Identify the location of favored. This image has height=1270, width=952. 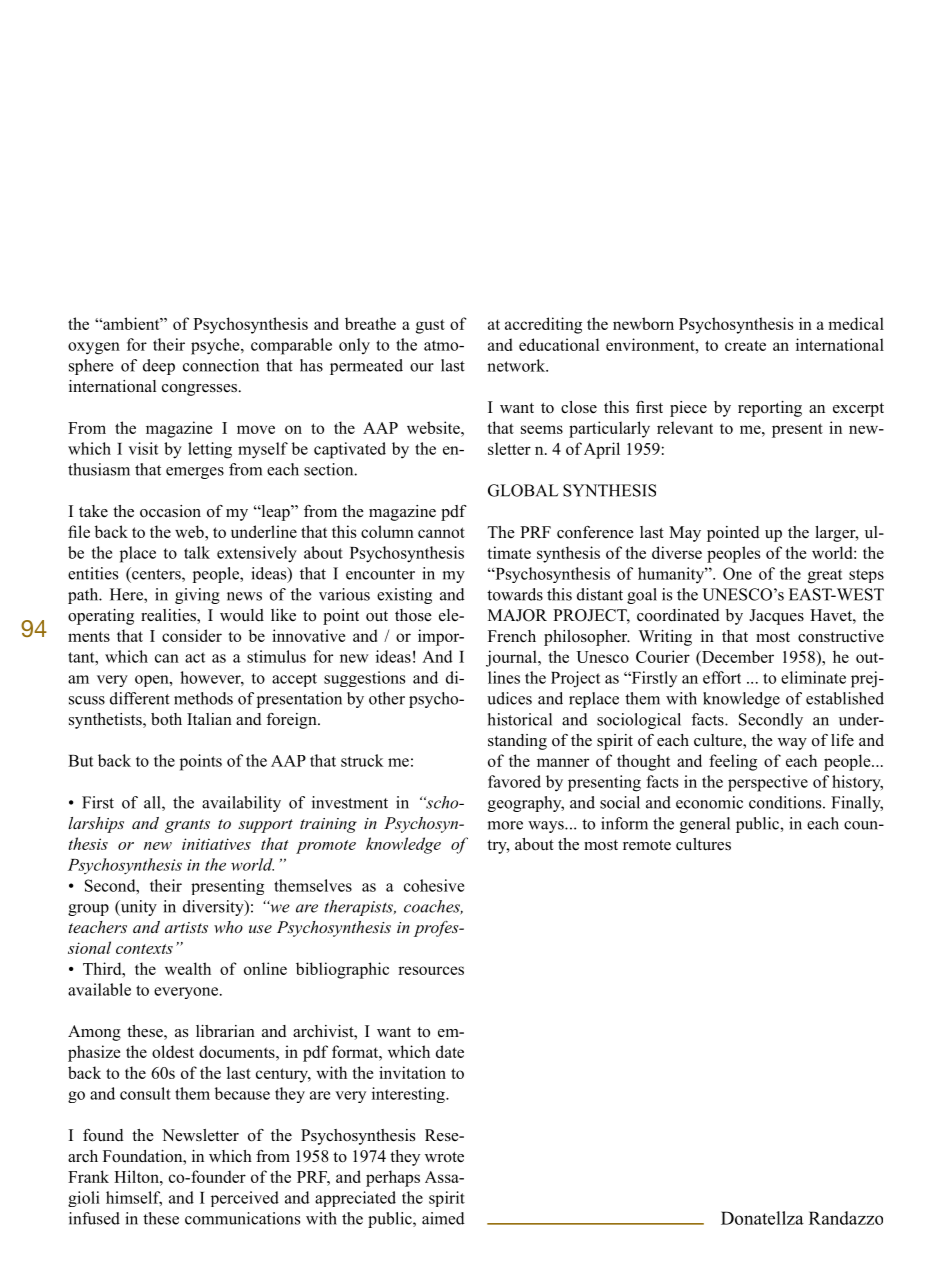
(514, 781).
